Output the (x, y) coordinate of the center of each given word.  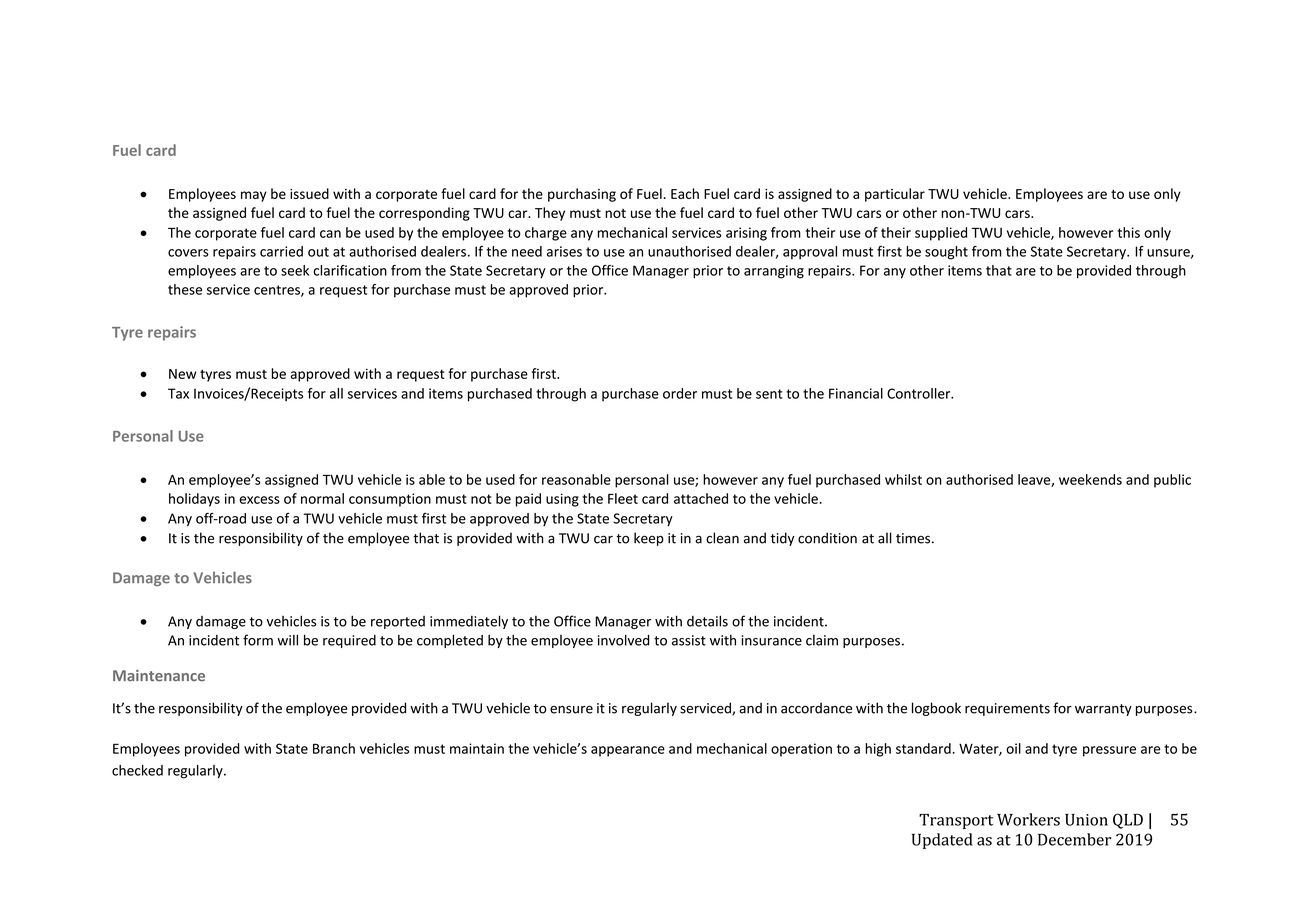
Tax (178, 393)
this (1128, 232)
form (258, 640)
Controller (920, 393)
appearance (628, 751)
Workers (1028, 819)
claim (822, 640)
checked (137, 770)
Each (685, 193)
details (707, 621)
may (254, 196)
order (680, 393)
